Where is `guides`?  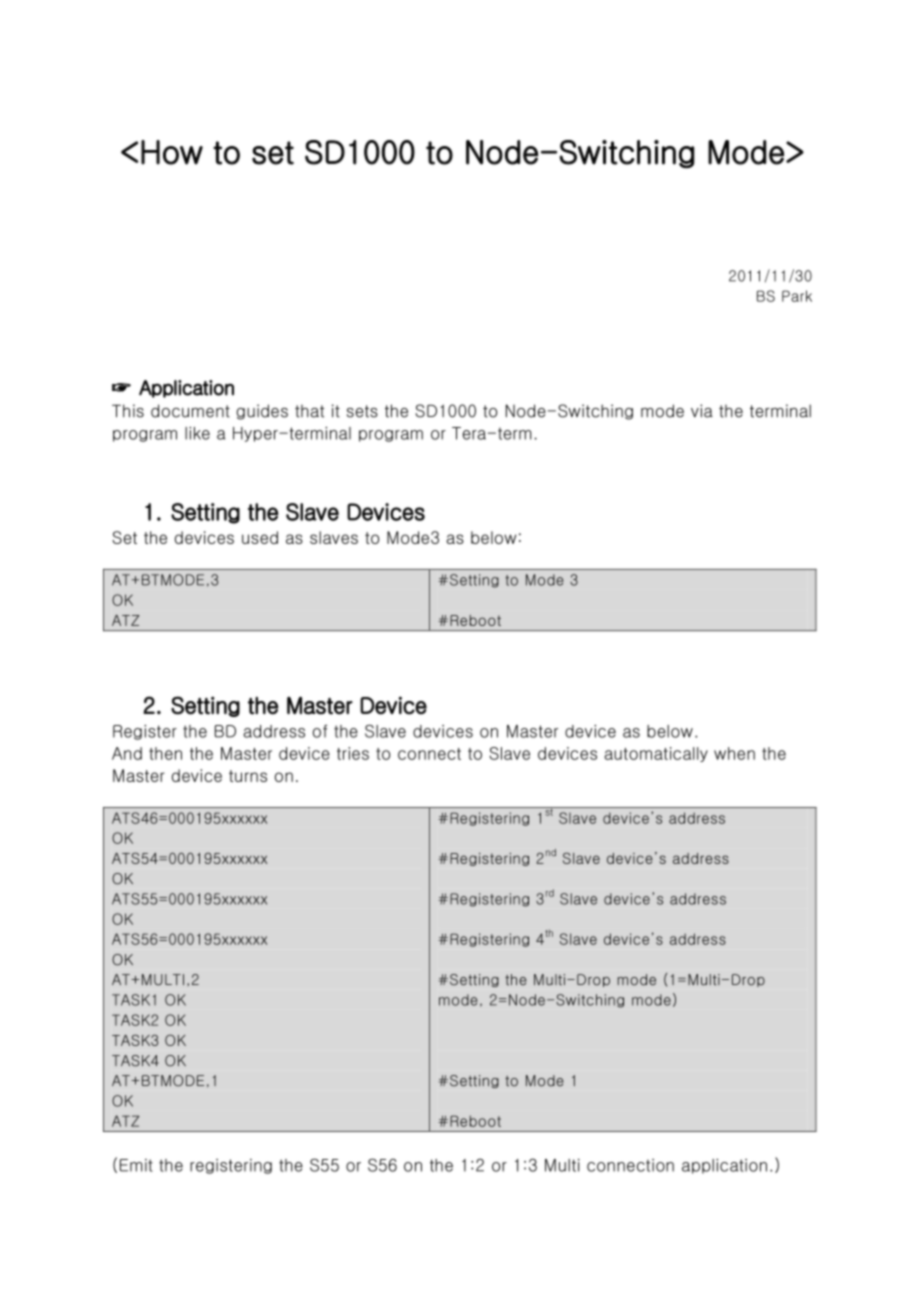
guides is located at coordinates (262, 412).
